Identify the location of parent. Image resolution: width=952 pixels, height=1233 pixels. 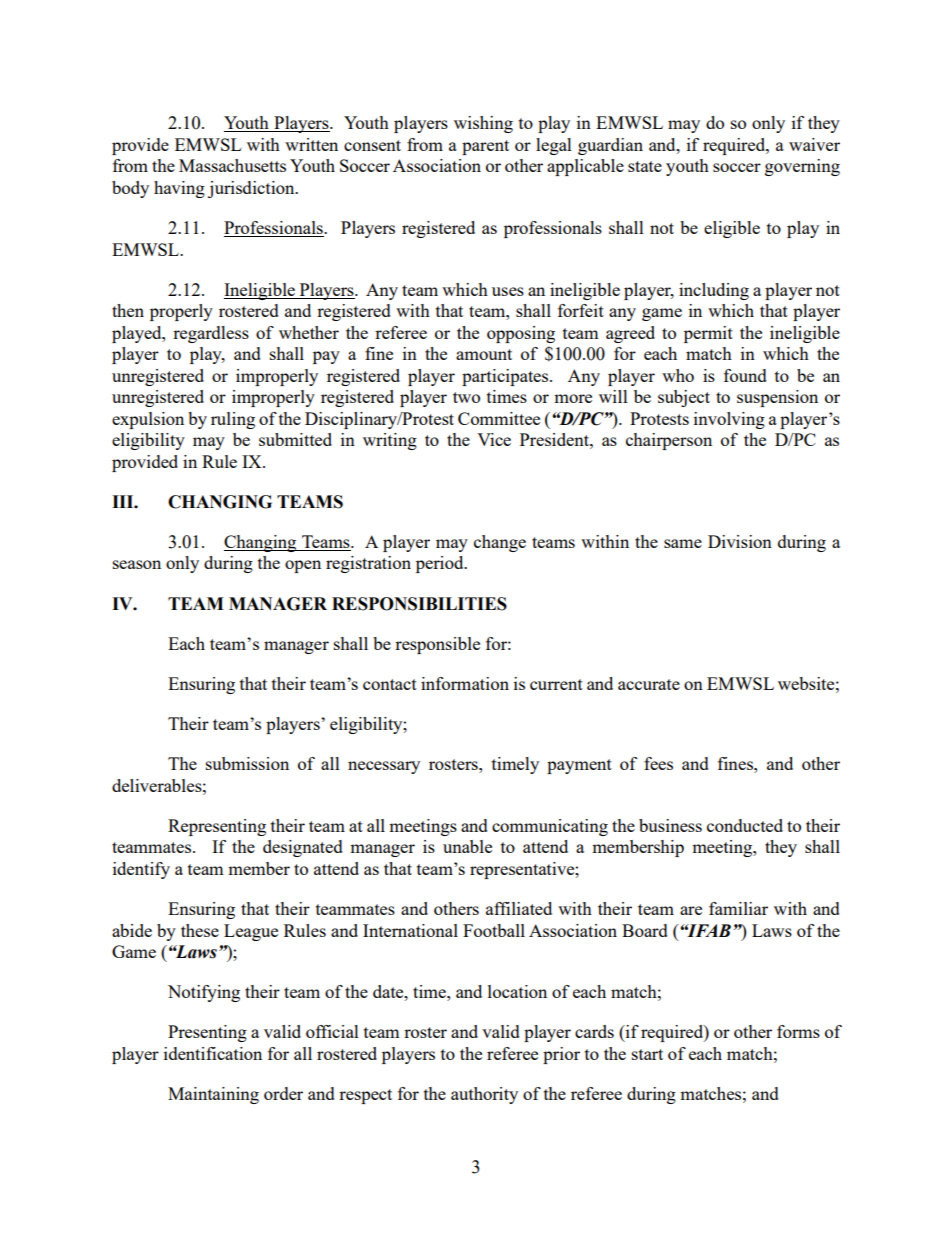
(485, 147).
